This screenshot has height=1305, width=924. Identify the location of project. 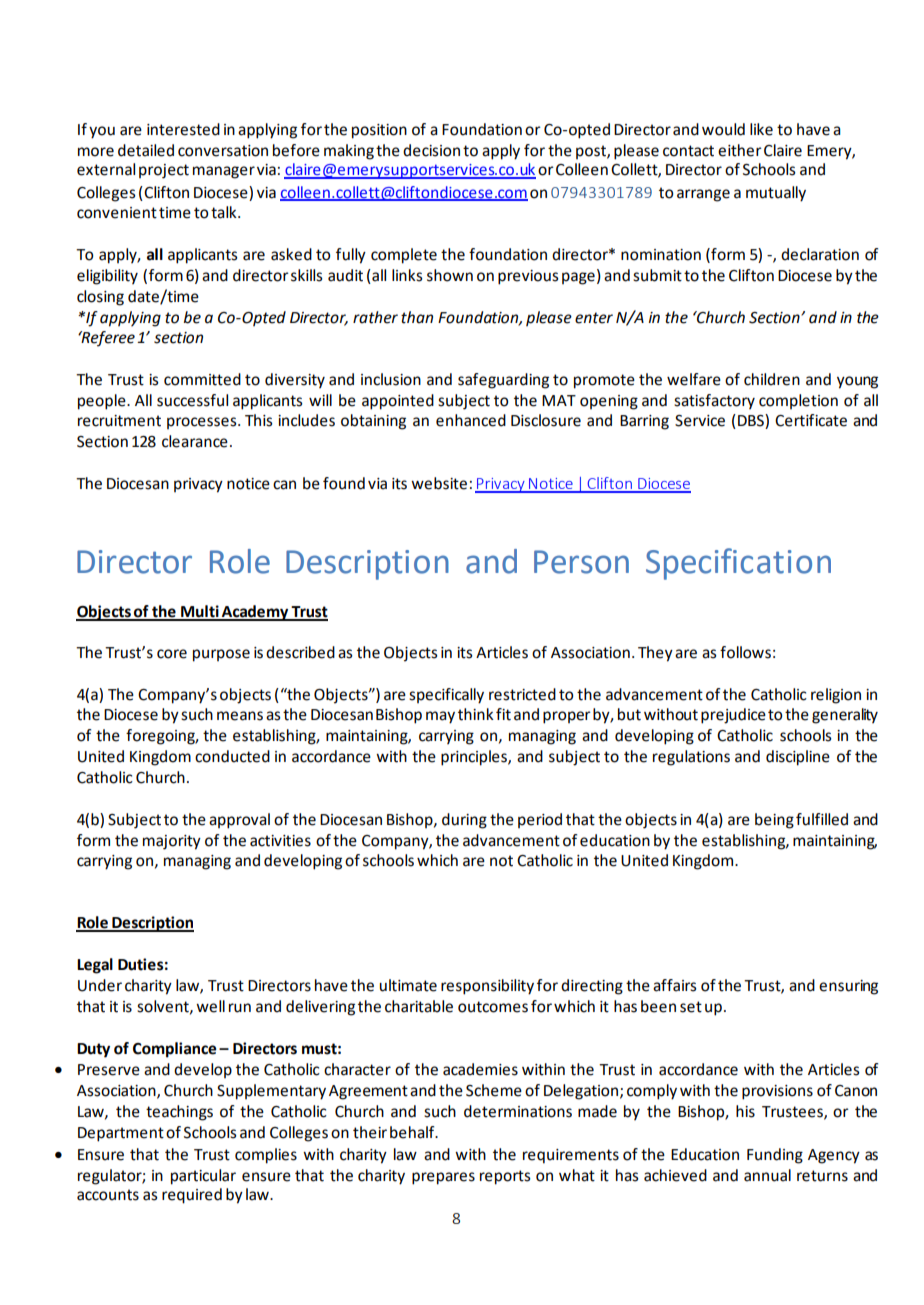
(164, 171).
